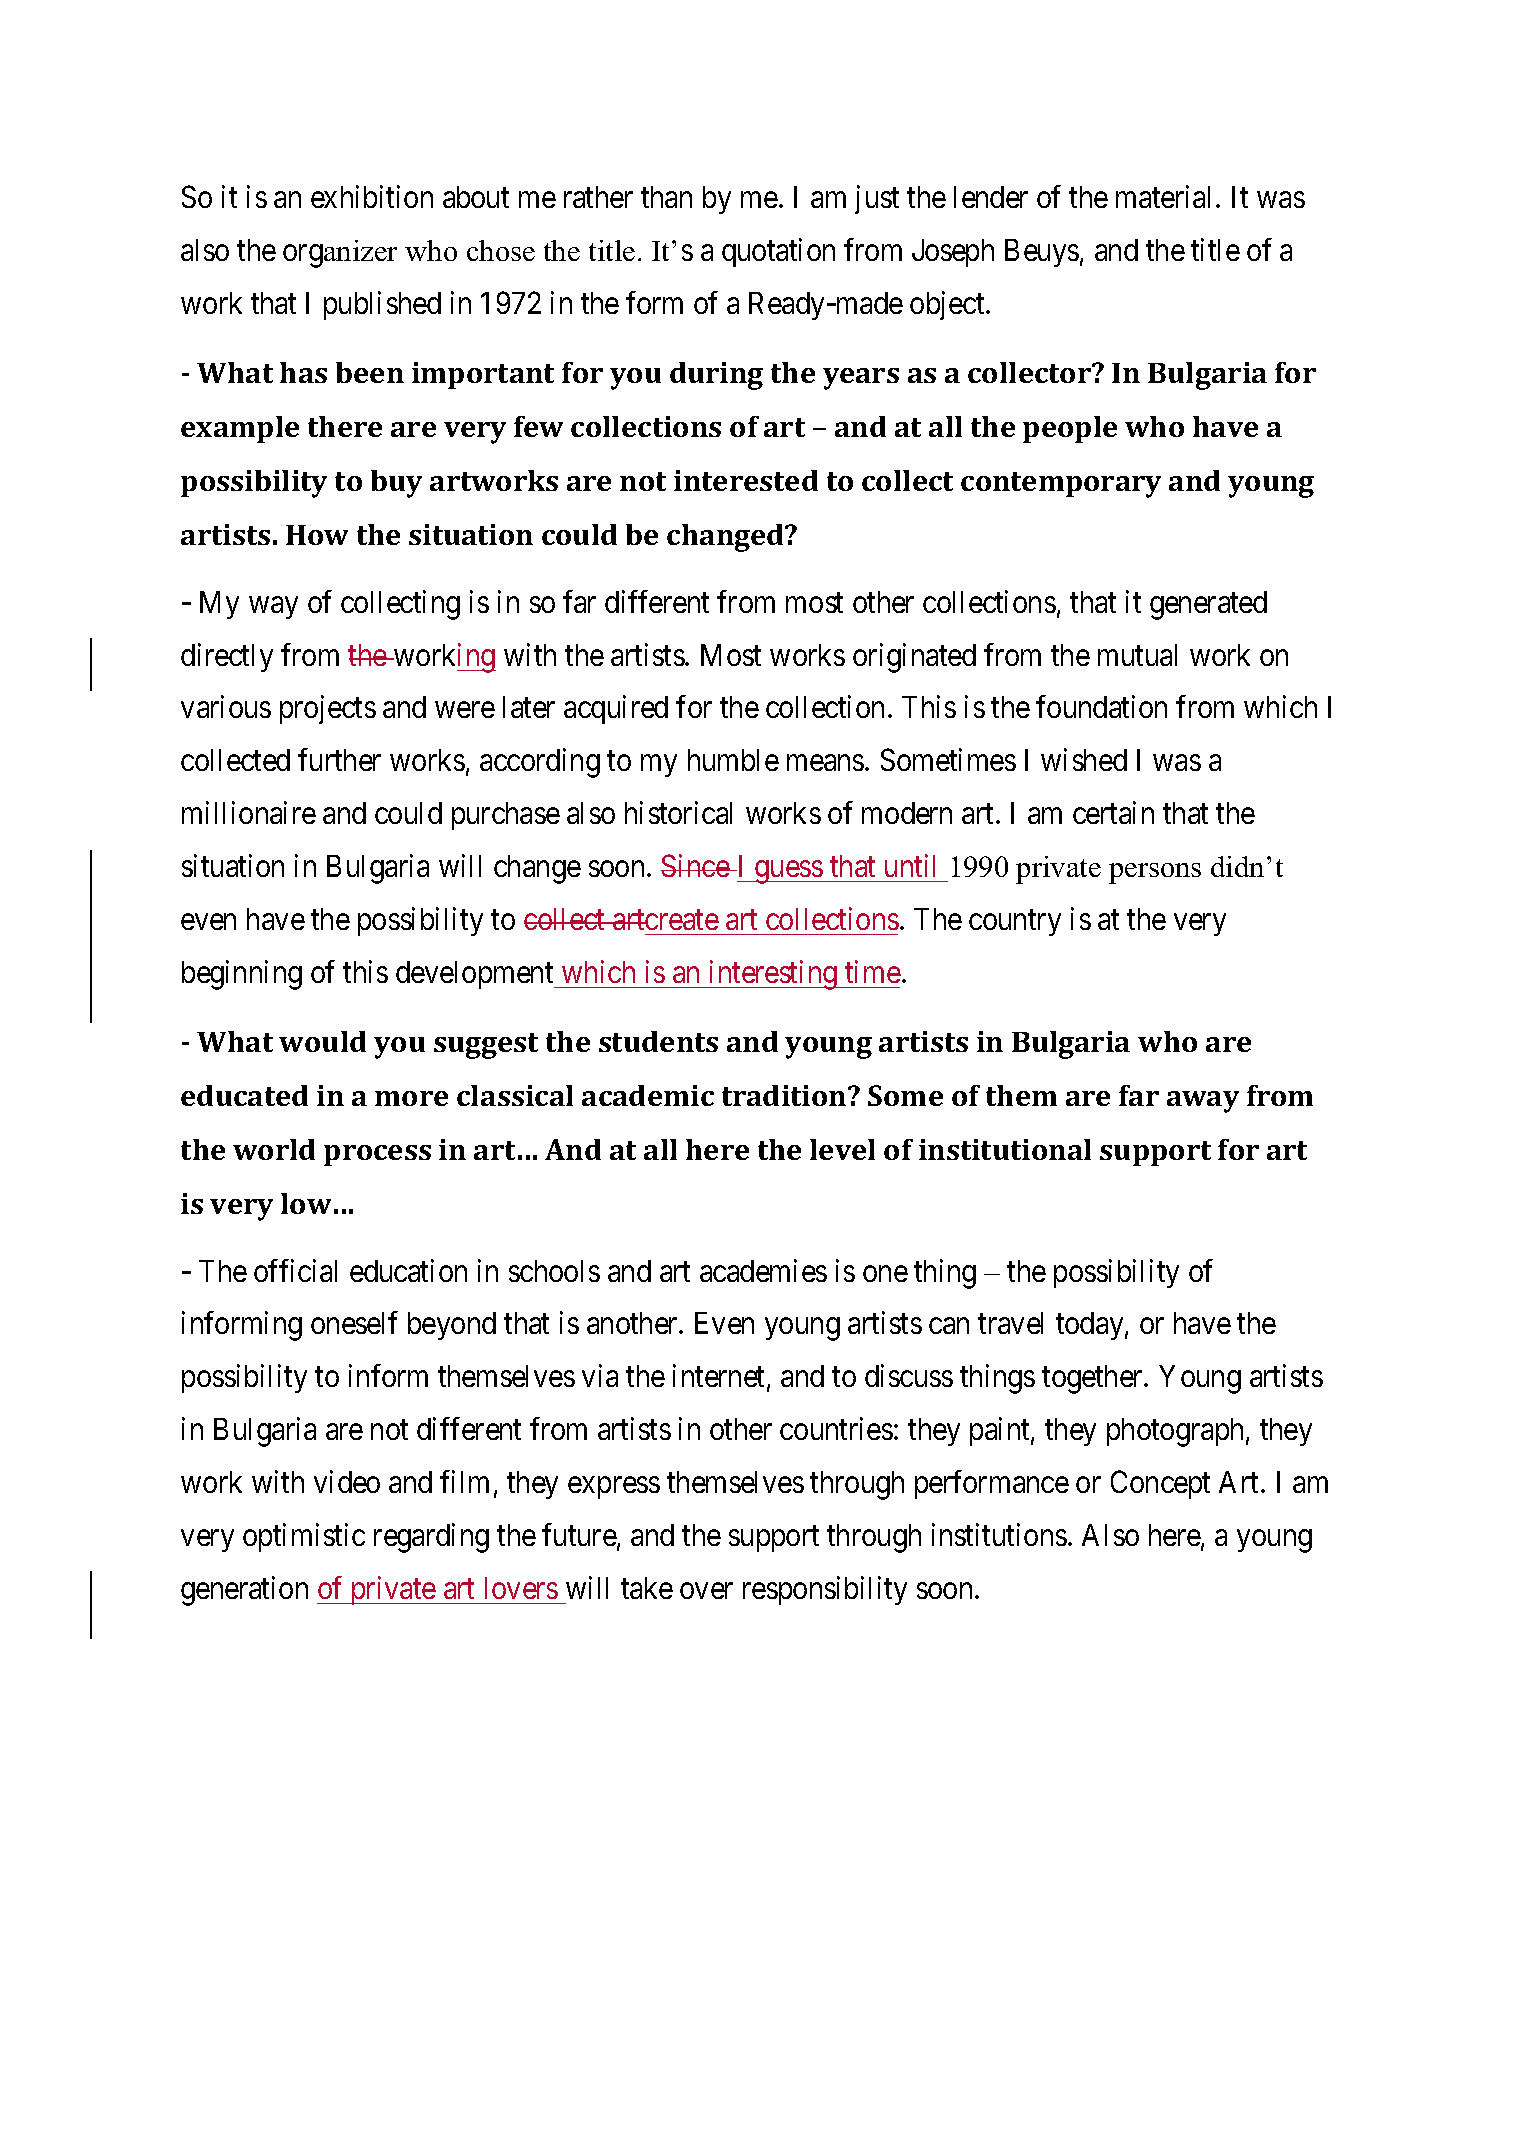  Describe the element at coordinates (647, 1588) in the page. I see `take` at that location.
